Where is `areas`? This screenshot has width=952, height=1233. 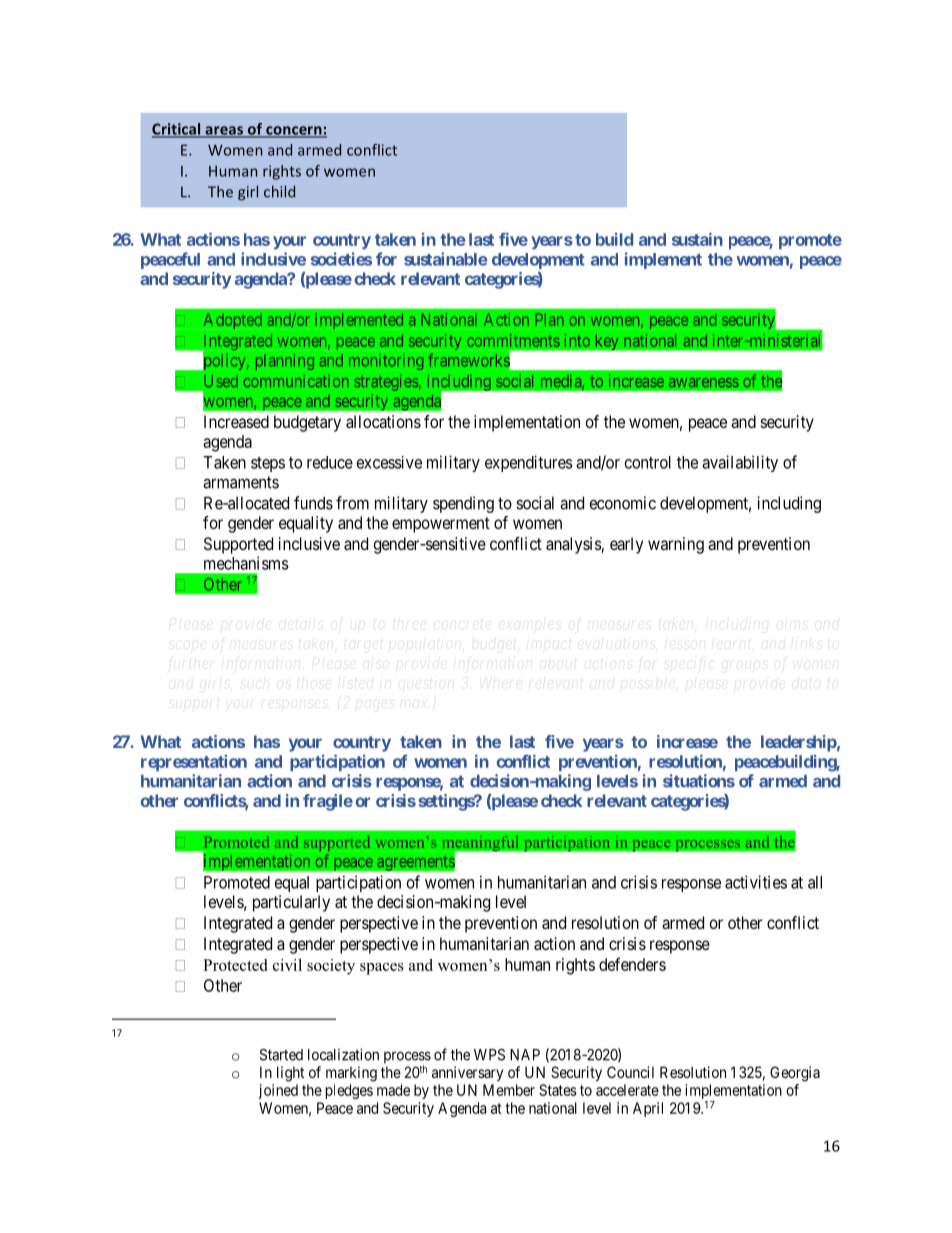
areas is located at coordinates (224, 131).
